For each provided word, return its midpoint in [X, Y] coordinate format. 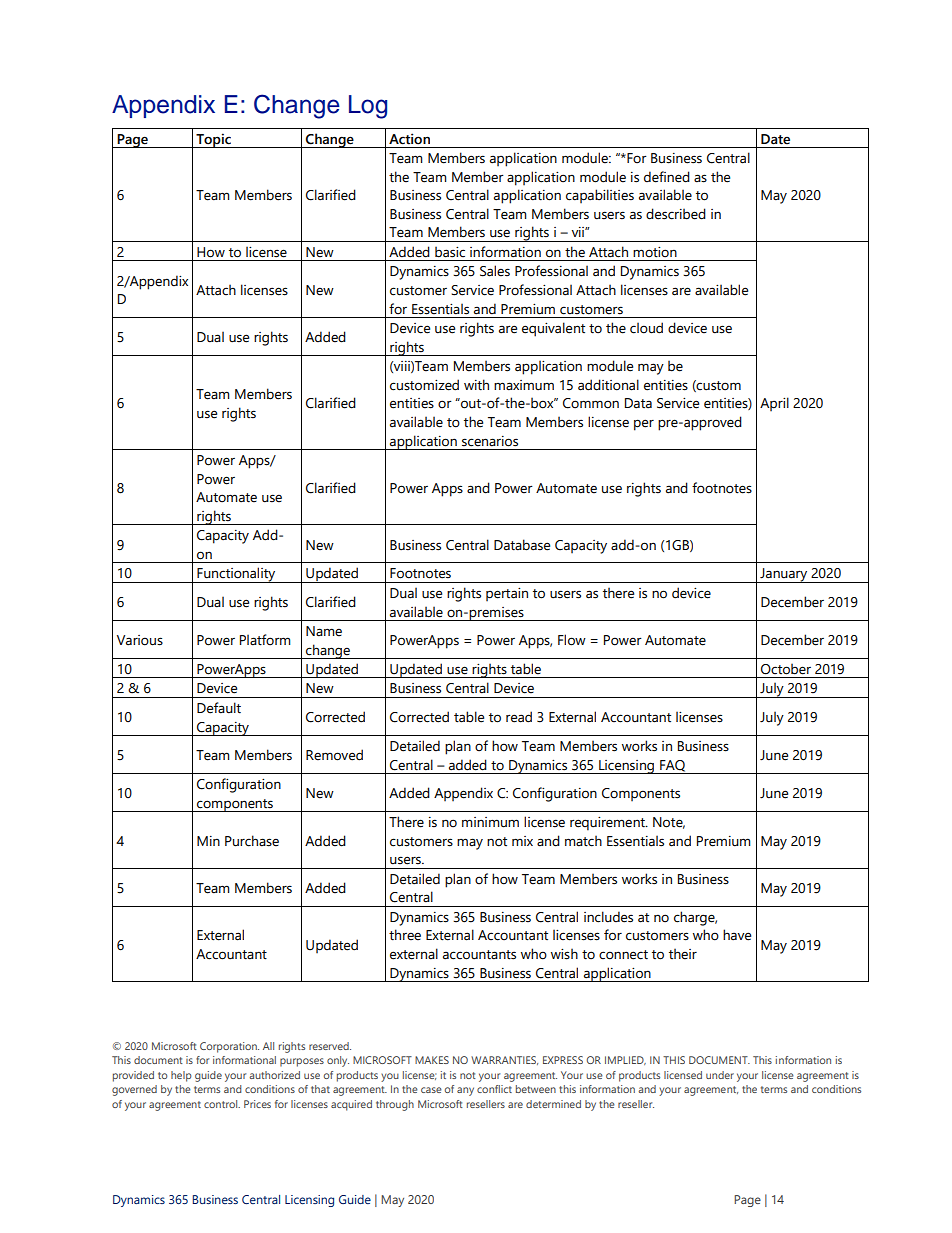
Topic [213, 140]
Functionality [236, 575]
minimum [490, 822]
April [774, 404]
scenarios [490, 441]
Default [219, 708]
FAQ [672, 766]
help [181, 1076]
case [431, 1090]
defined [667, 177]
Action [409, 139]
